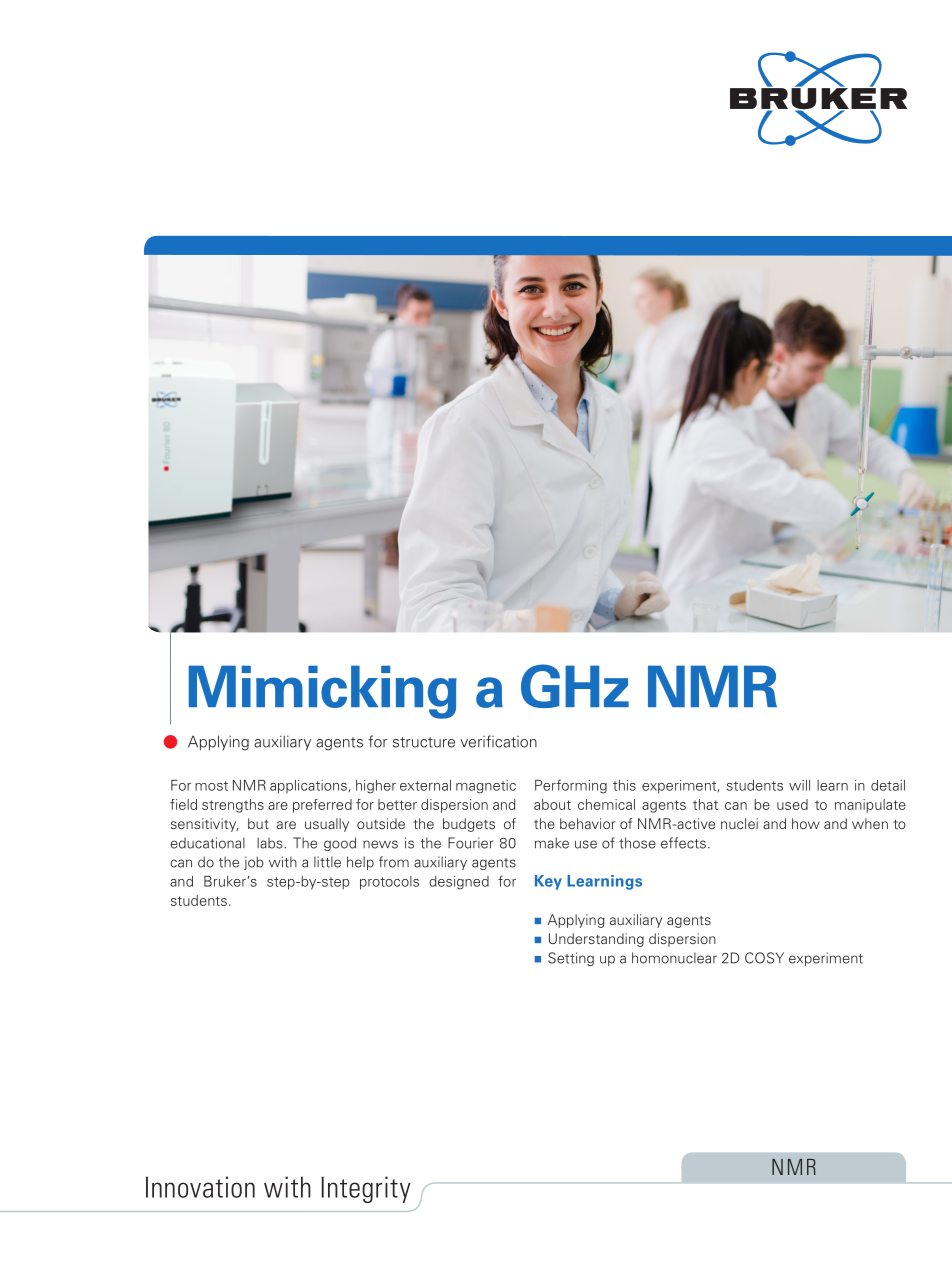 The width and height of the document is (952, 1265). What do you see at coordinates (792, 804) in the document?
I see `used` at bounding box center [792, 804].
